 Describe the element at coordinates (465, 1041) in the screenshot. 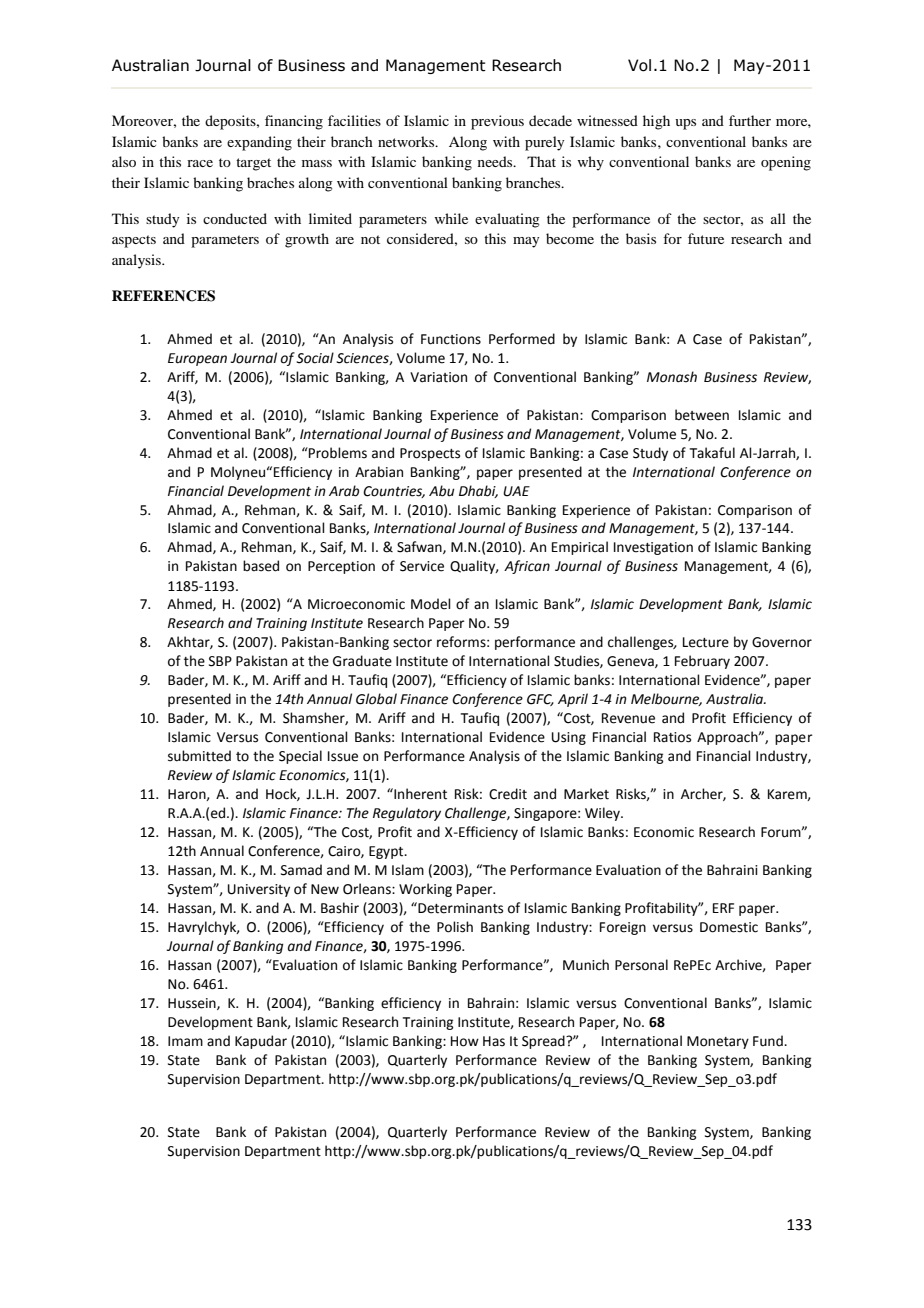

I see `How` at that location.
